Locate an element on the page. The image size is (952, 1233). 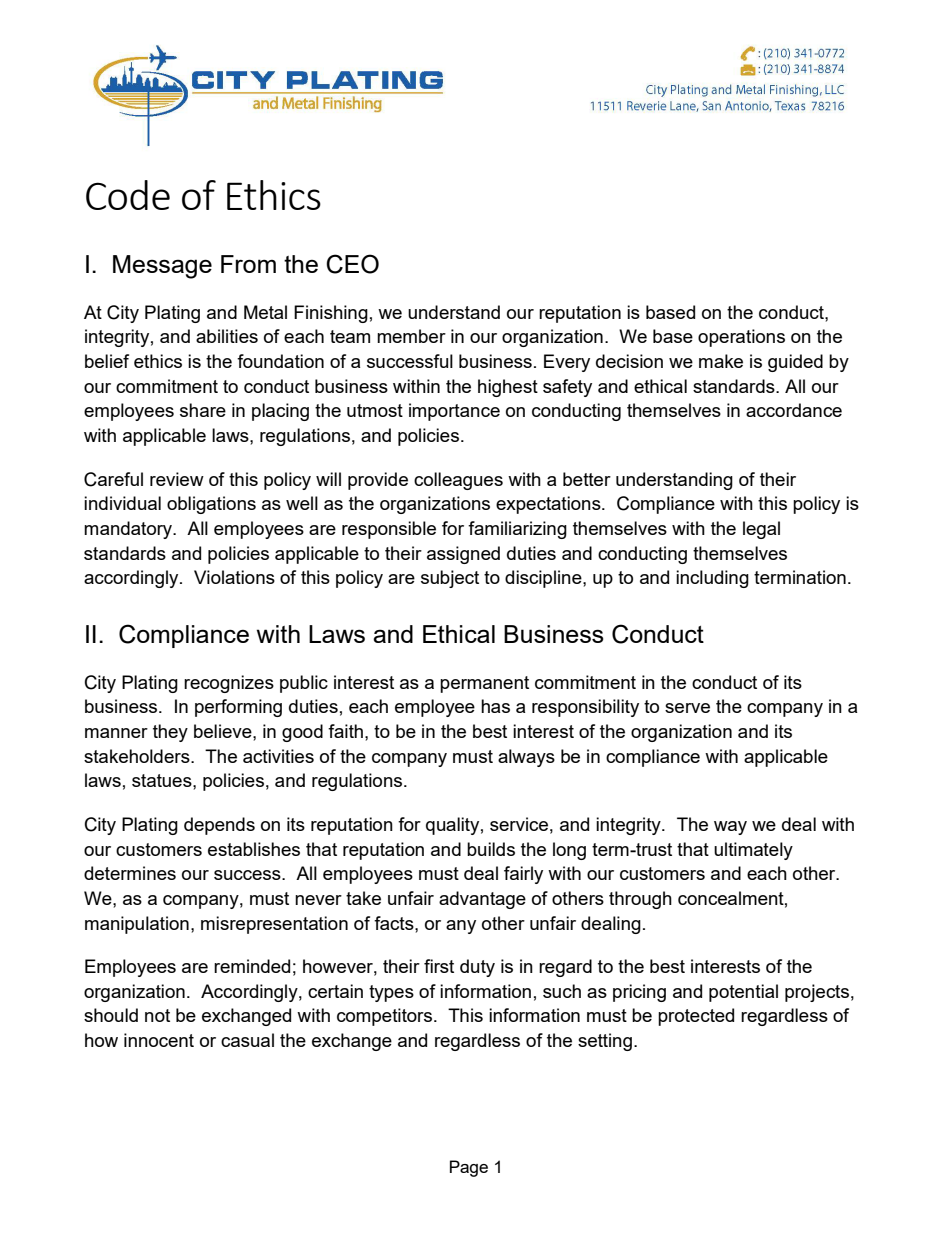
ultimately is located at coordinates (753, 851).
